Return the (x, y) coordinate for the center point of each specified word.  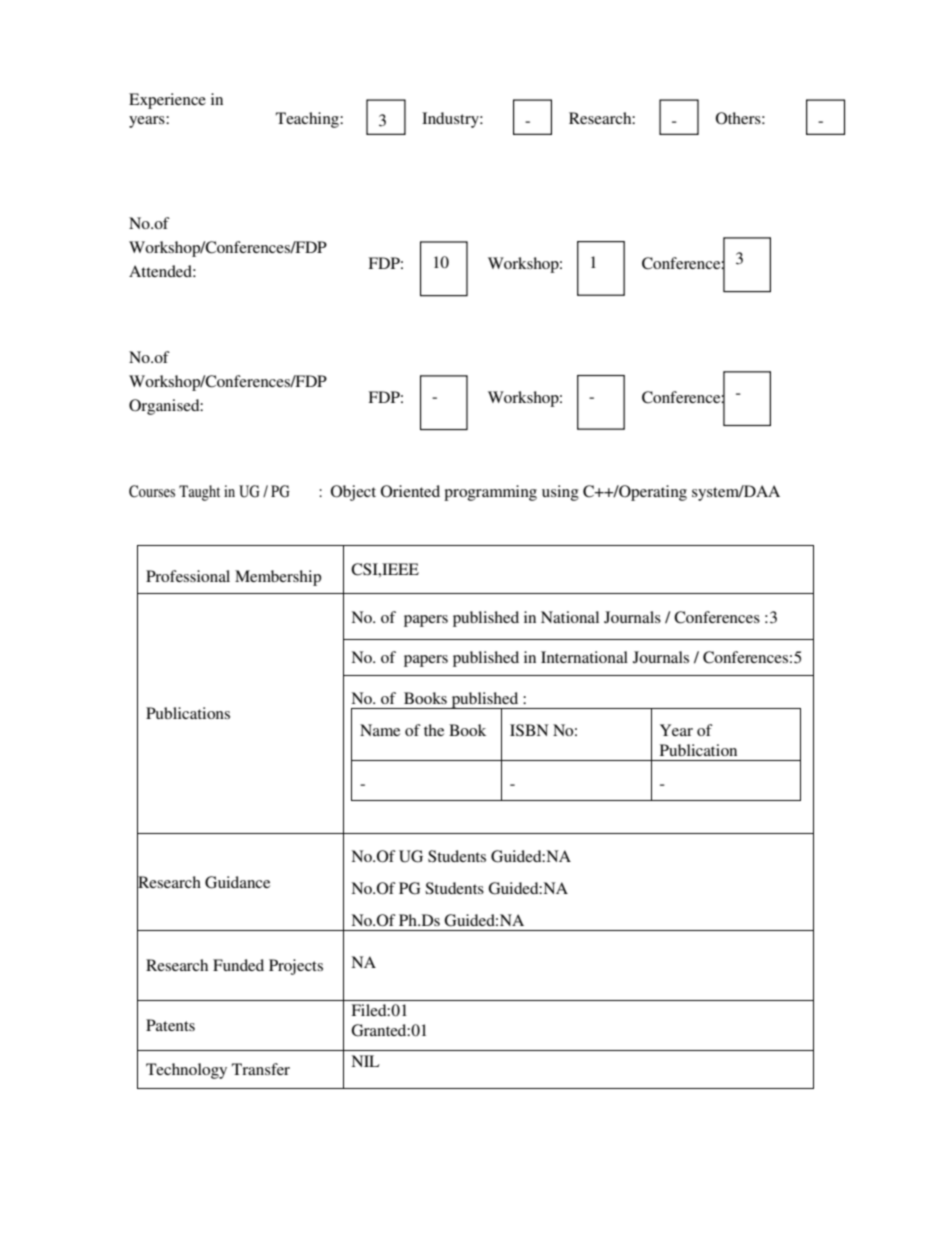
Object (353, 493)
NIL (365, 1061)
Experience (167, 101)
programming (490, 493)
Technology (186, 1071)
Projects (296, 967)
